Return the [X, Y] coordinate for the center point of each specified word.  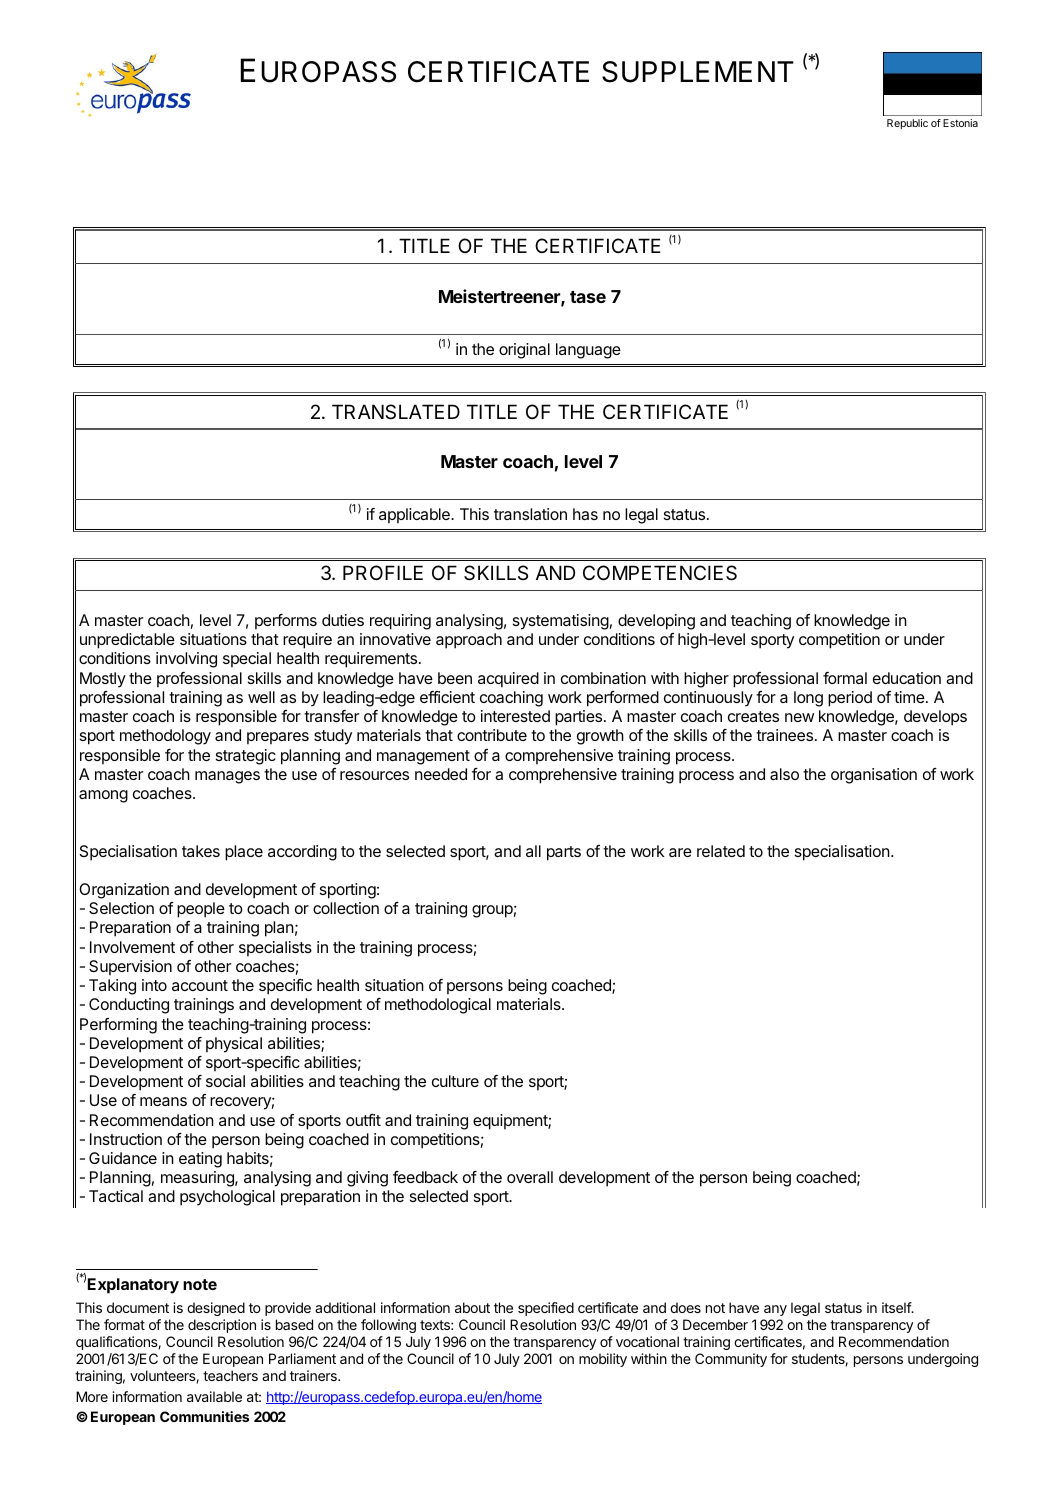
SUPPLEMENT [698, 72]
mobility [603, 1360]
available [214, 1396]
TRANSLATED [396, 412]
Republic [907, 124]
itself [897, 1307]
